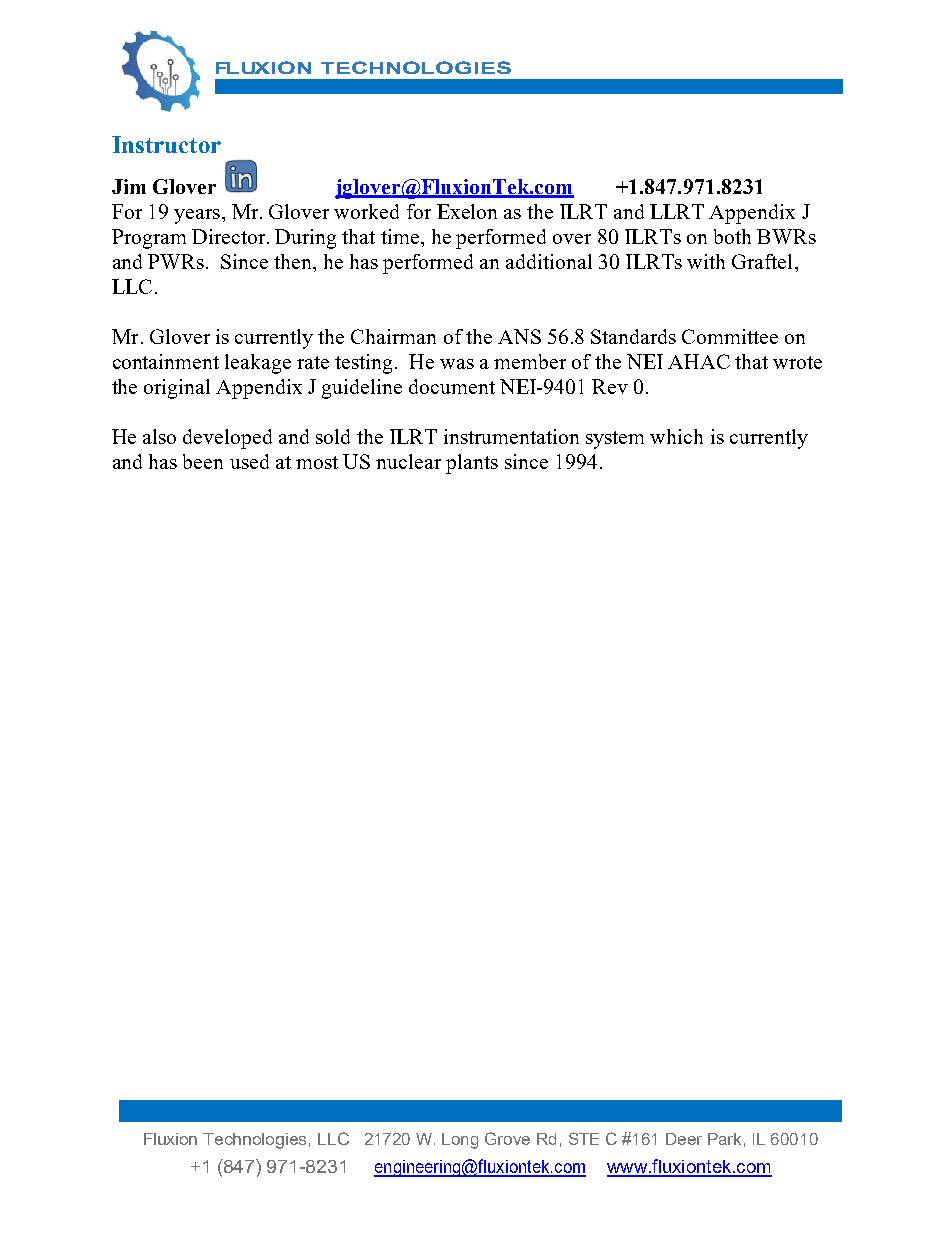  What do you see at coordinates (732, 236) in the screenshot?
I see `both` at bounding box center [732, 236].
